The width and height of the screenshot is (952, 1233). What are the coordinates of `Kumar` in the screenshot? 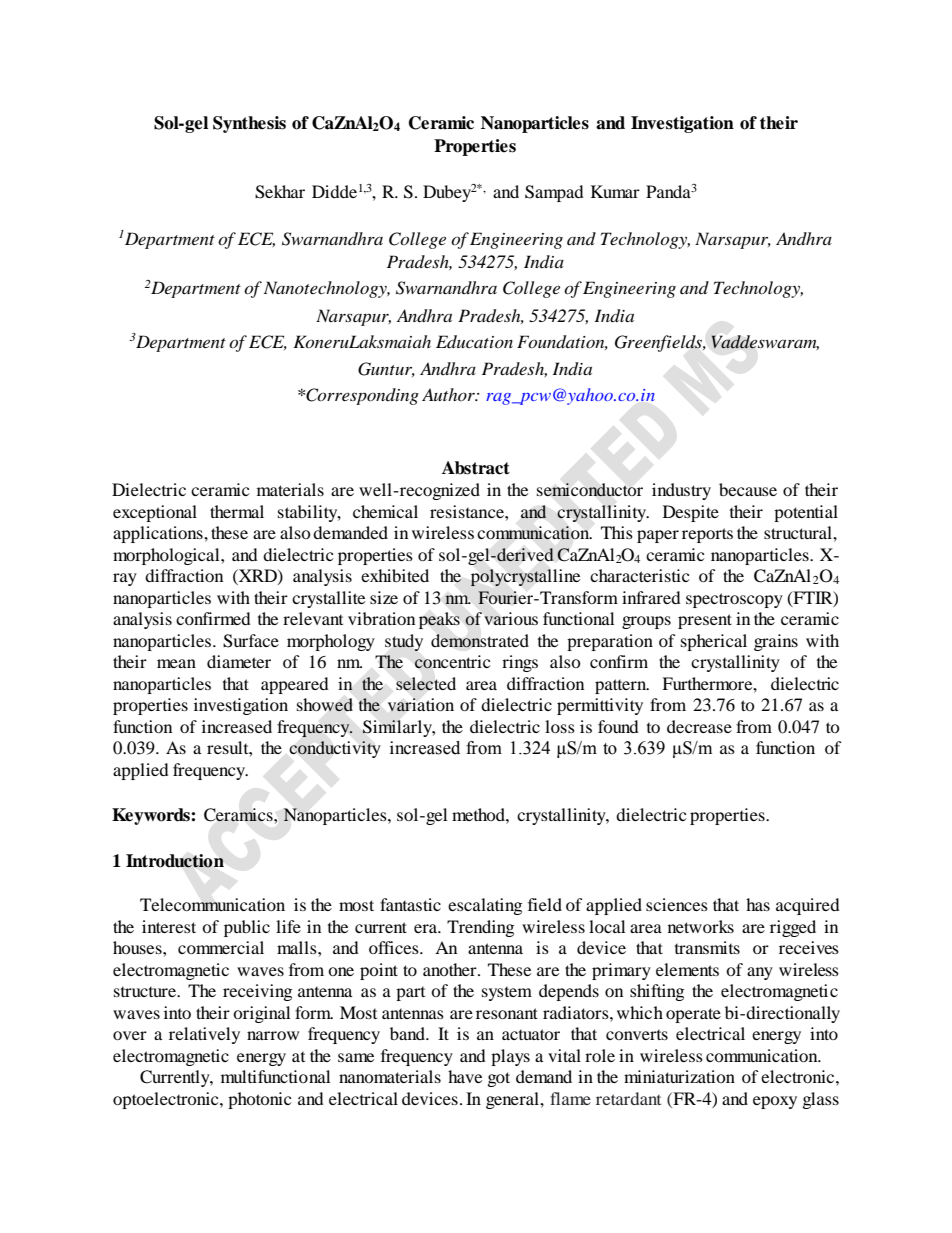 It's located at (615, 191).
